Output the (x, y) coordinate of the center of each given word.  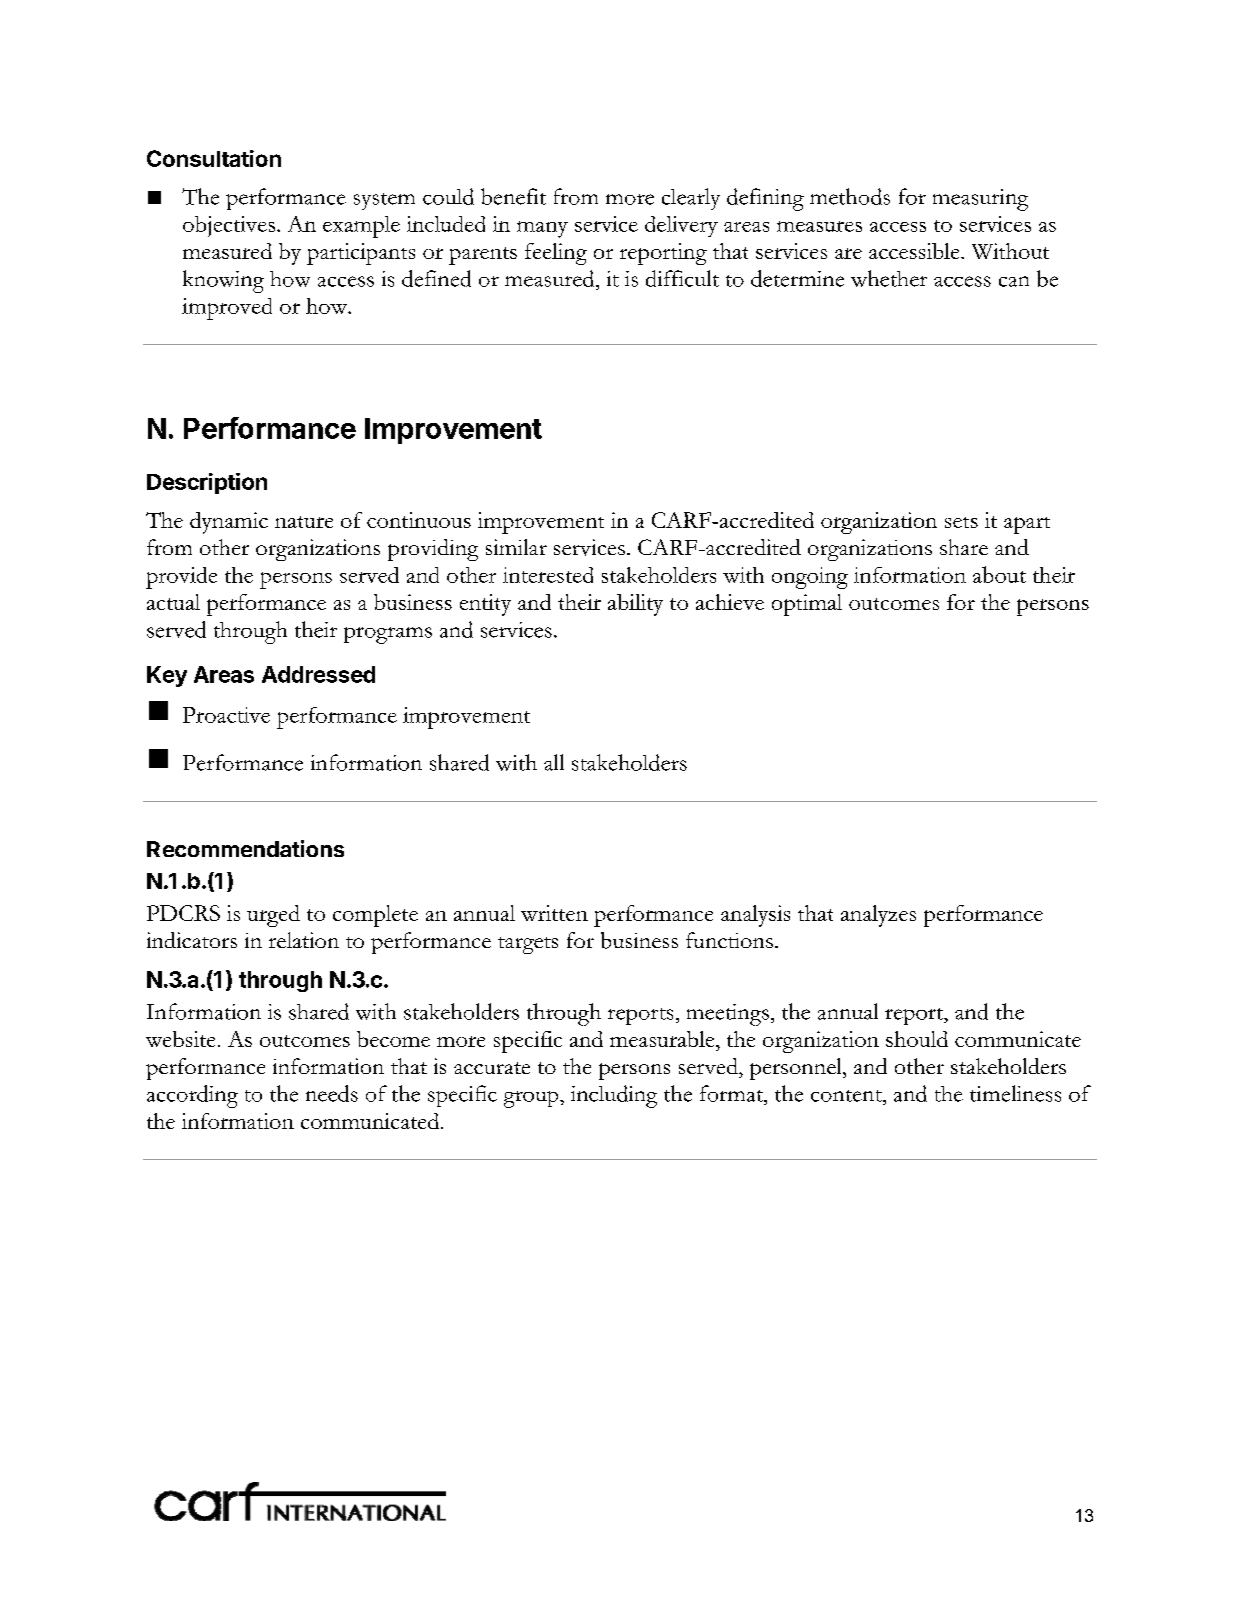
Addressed (318, 674)
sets (961, 522)
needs (332, 1093)
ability (635, 605)
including (614, 1096)
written (554, 913)
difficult (682, 278)
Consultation (214, 158)
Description (207, 483)
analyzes (878, 916)
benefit (513, 196)
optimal (807, 605)
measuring (980, 200)
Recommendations (245, 848)
